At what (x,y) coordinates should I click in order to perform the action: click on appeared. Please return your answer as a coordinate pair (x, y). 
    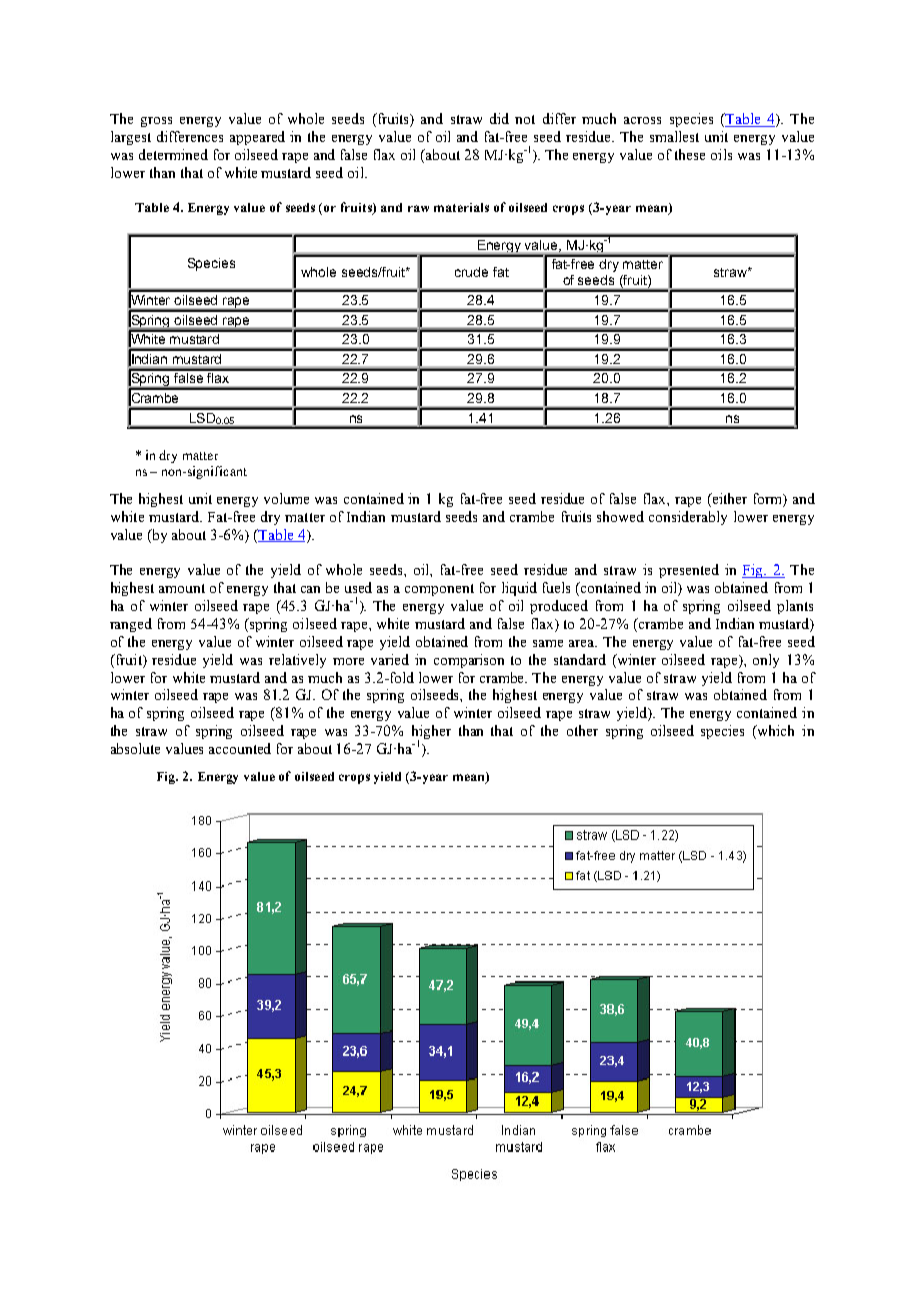
    Looking at the image, I should click on (257, 138).
